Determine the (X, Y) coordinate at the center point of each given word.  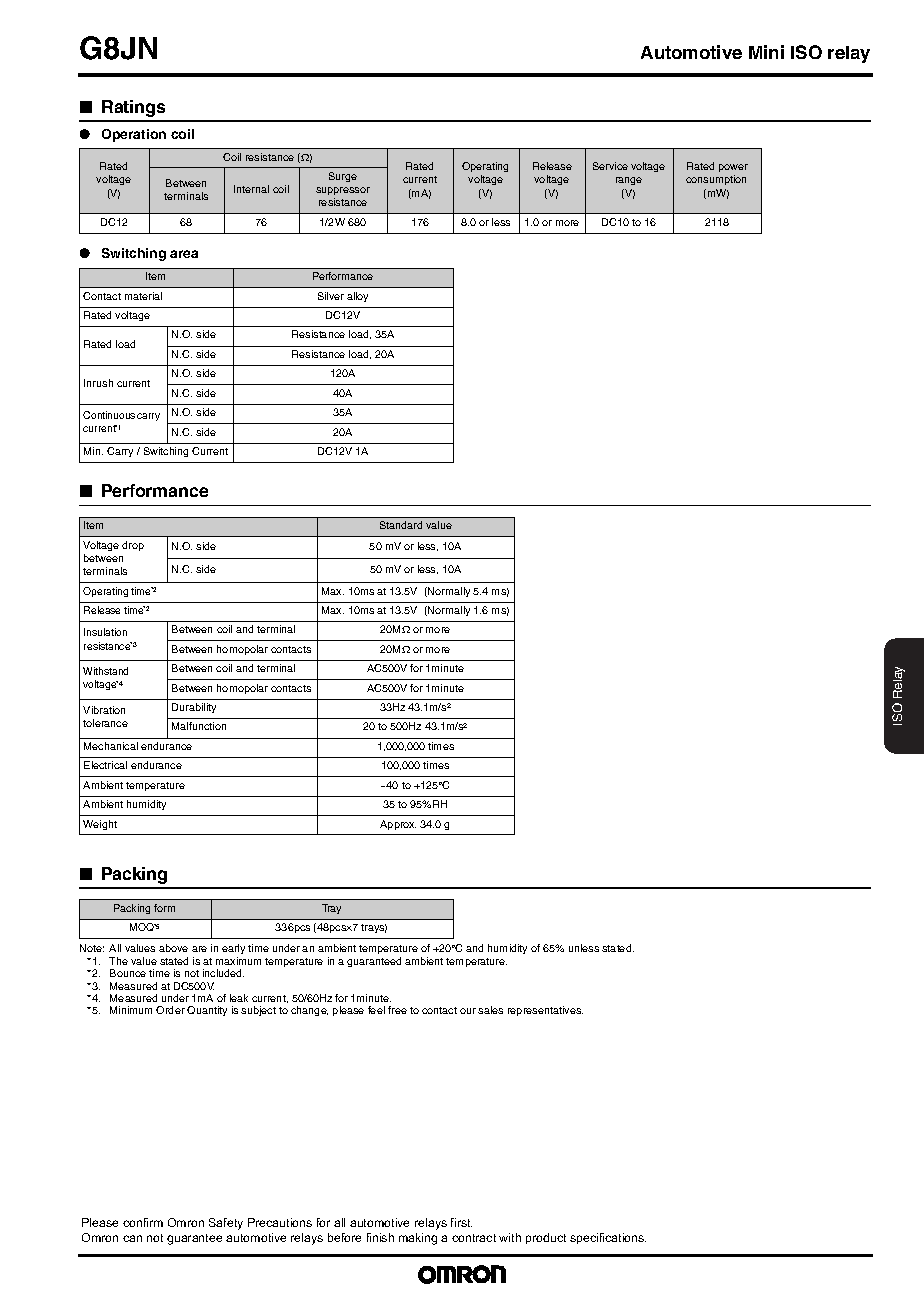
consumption (716, 180)
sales (490, 1010)
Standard (401, 525)
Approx (398, 825)
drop (133, 546)
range (629, 181)
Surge (343, 177)
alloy (357, 297)
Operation (134, 135)
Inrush (98, 383)
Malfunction (199, 726)
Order (170, 1010)
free (397, 1010)
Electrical (105, 765)
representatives (545, 1011)
